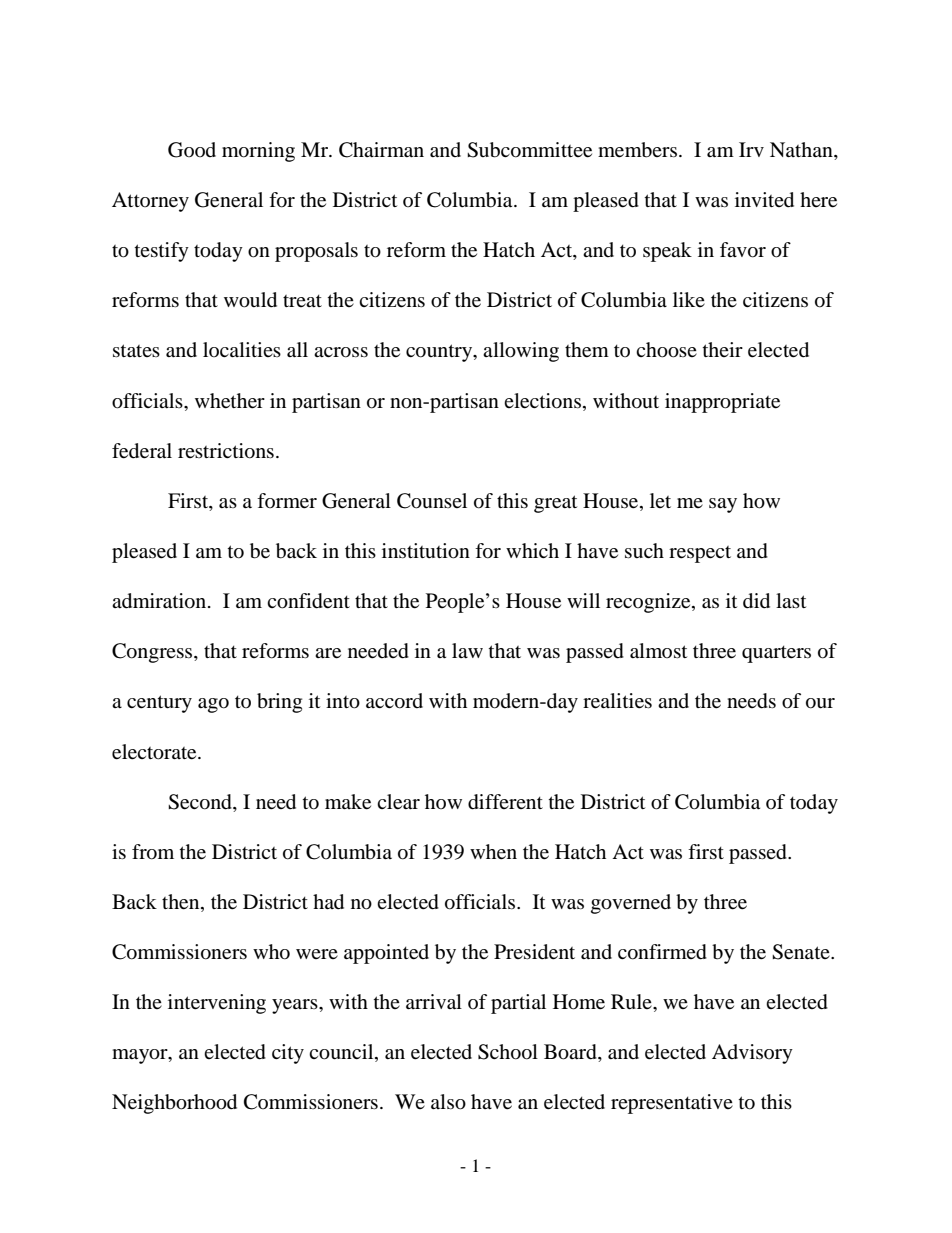 This screenshot has width=952, height=1233. Describe the element at coordinates (529, 150) in the screenshot. I see `Subcommittee` at that location.
